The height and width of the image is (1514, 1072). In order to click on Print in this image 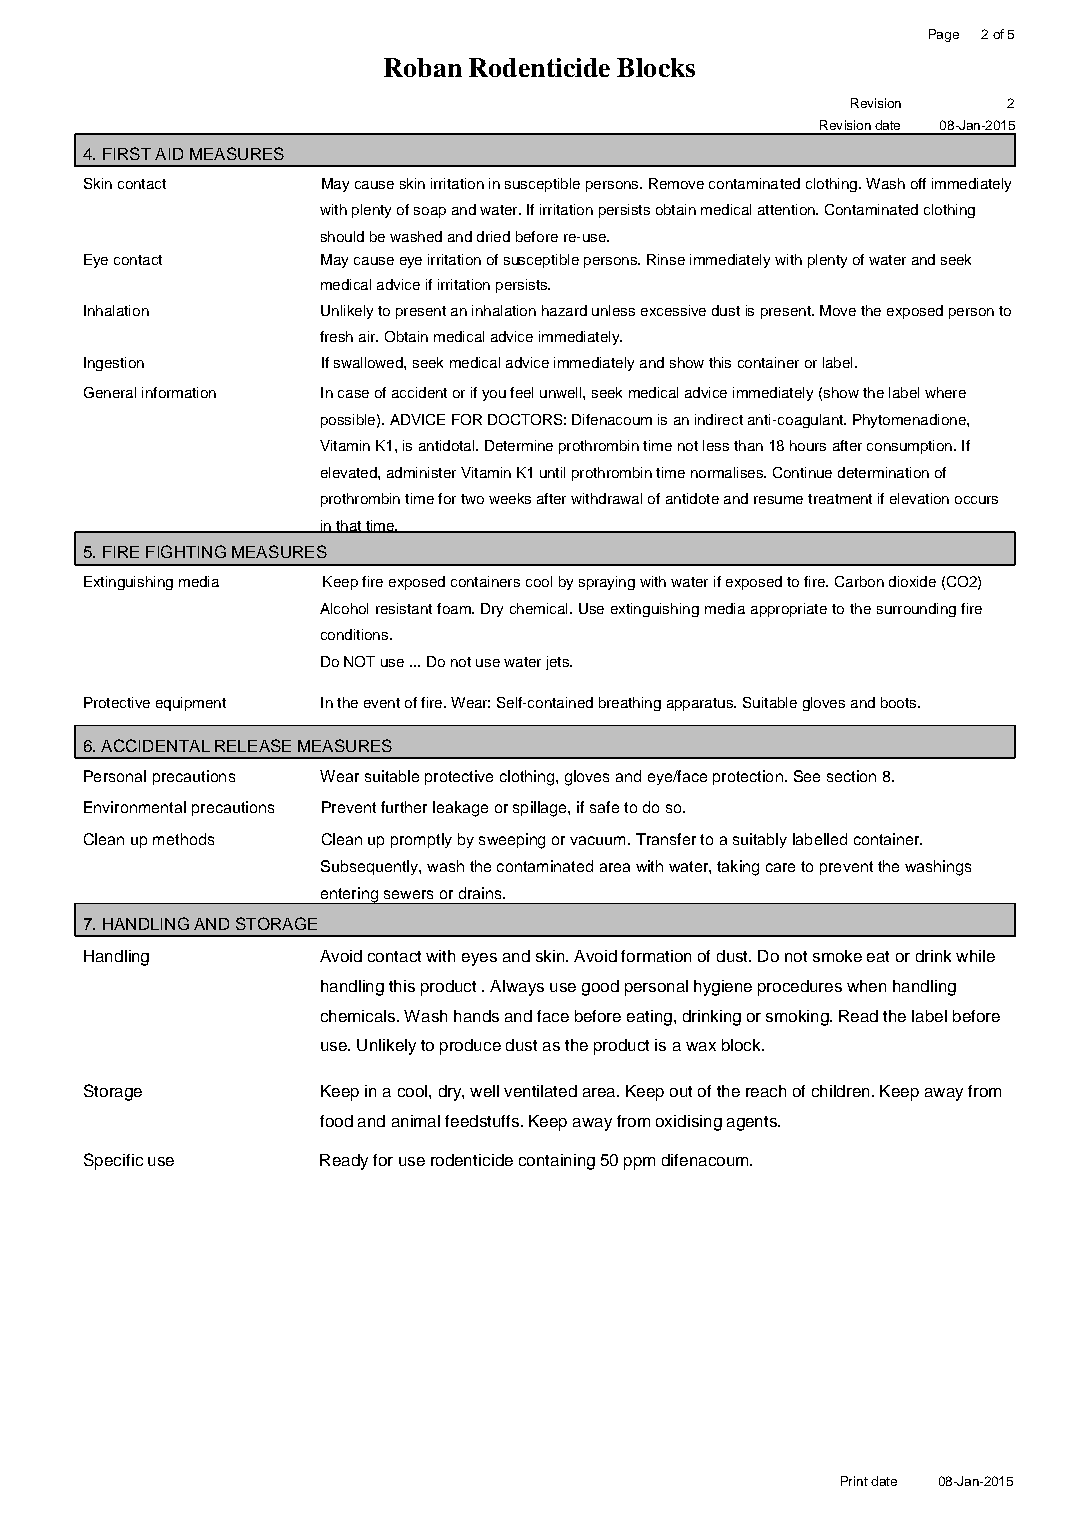, I will do `click(854, 1481)`.
